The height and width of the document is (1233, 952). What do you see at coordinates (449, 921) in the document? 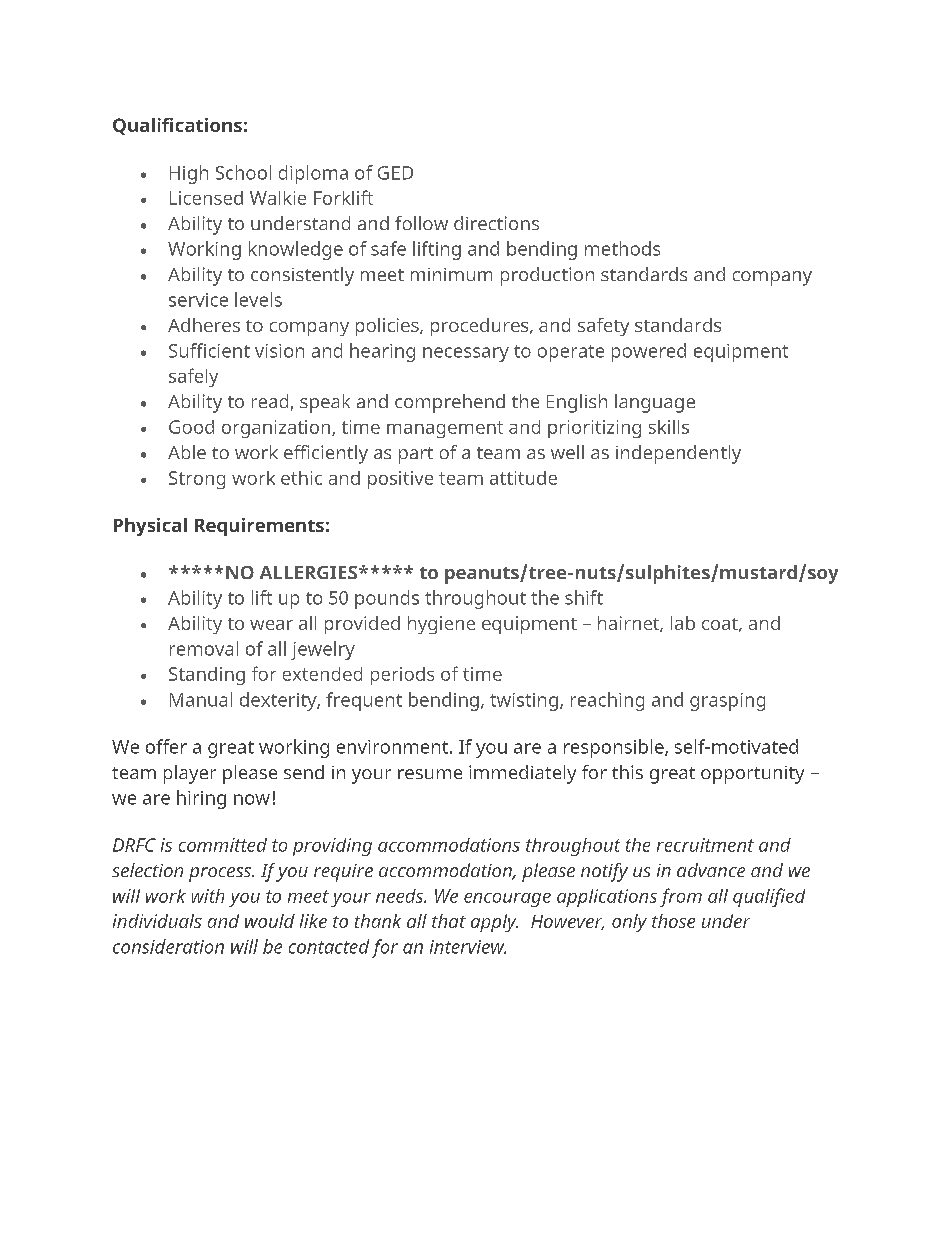
I see `that` at bounding box center [449, 921].
